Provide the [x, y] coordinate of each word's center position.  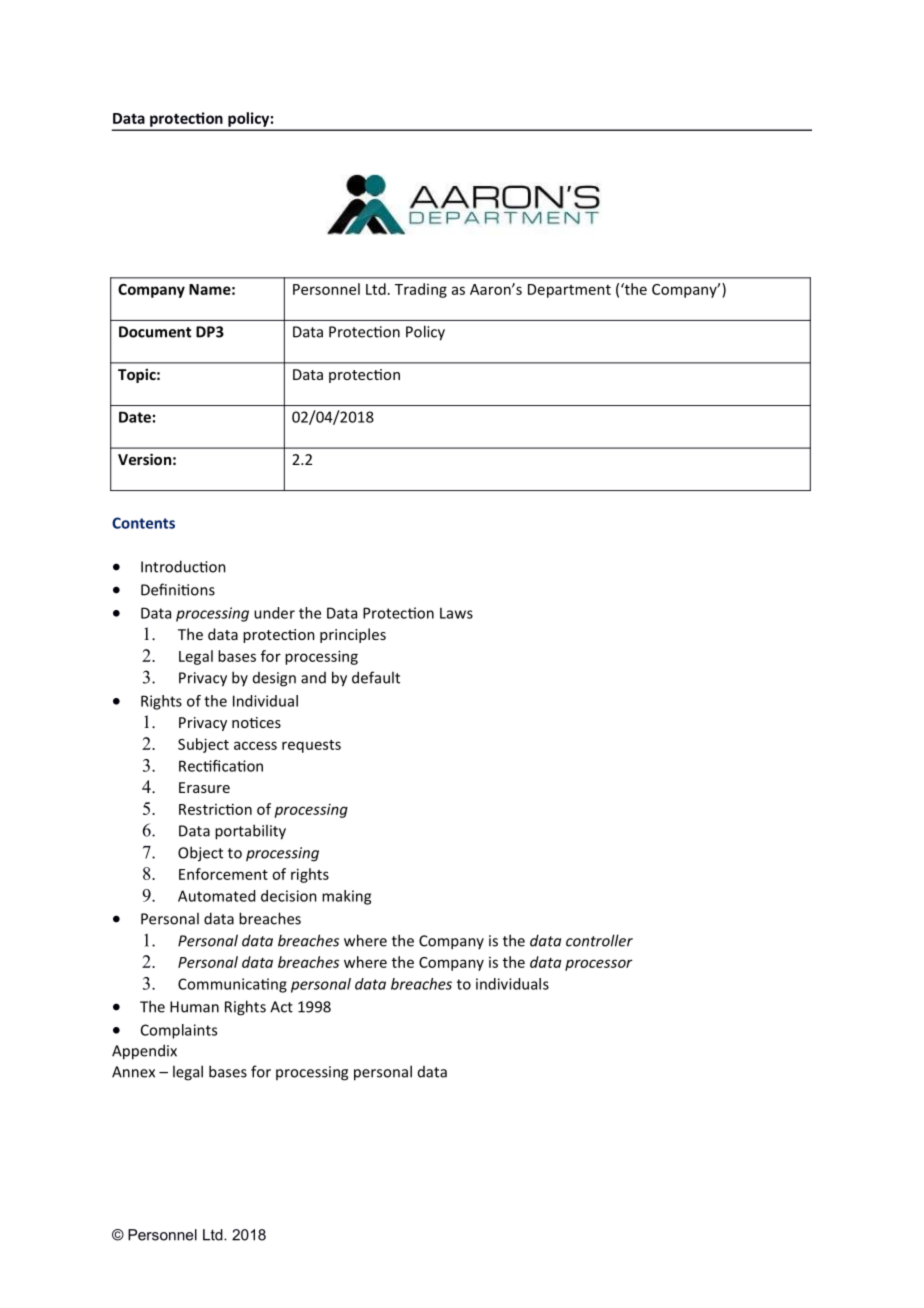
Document [155, 332]
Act [281, 1007]
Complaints [179, 1031]
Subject [203, 745]
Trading [421, 290]
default [376, 677]
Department [569, 291]
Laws [456, 613]
